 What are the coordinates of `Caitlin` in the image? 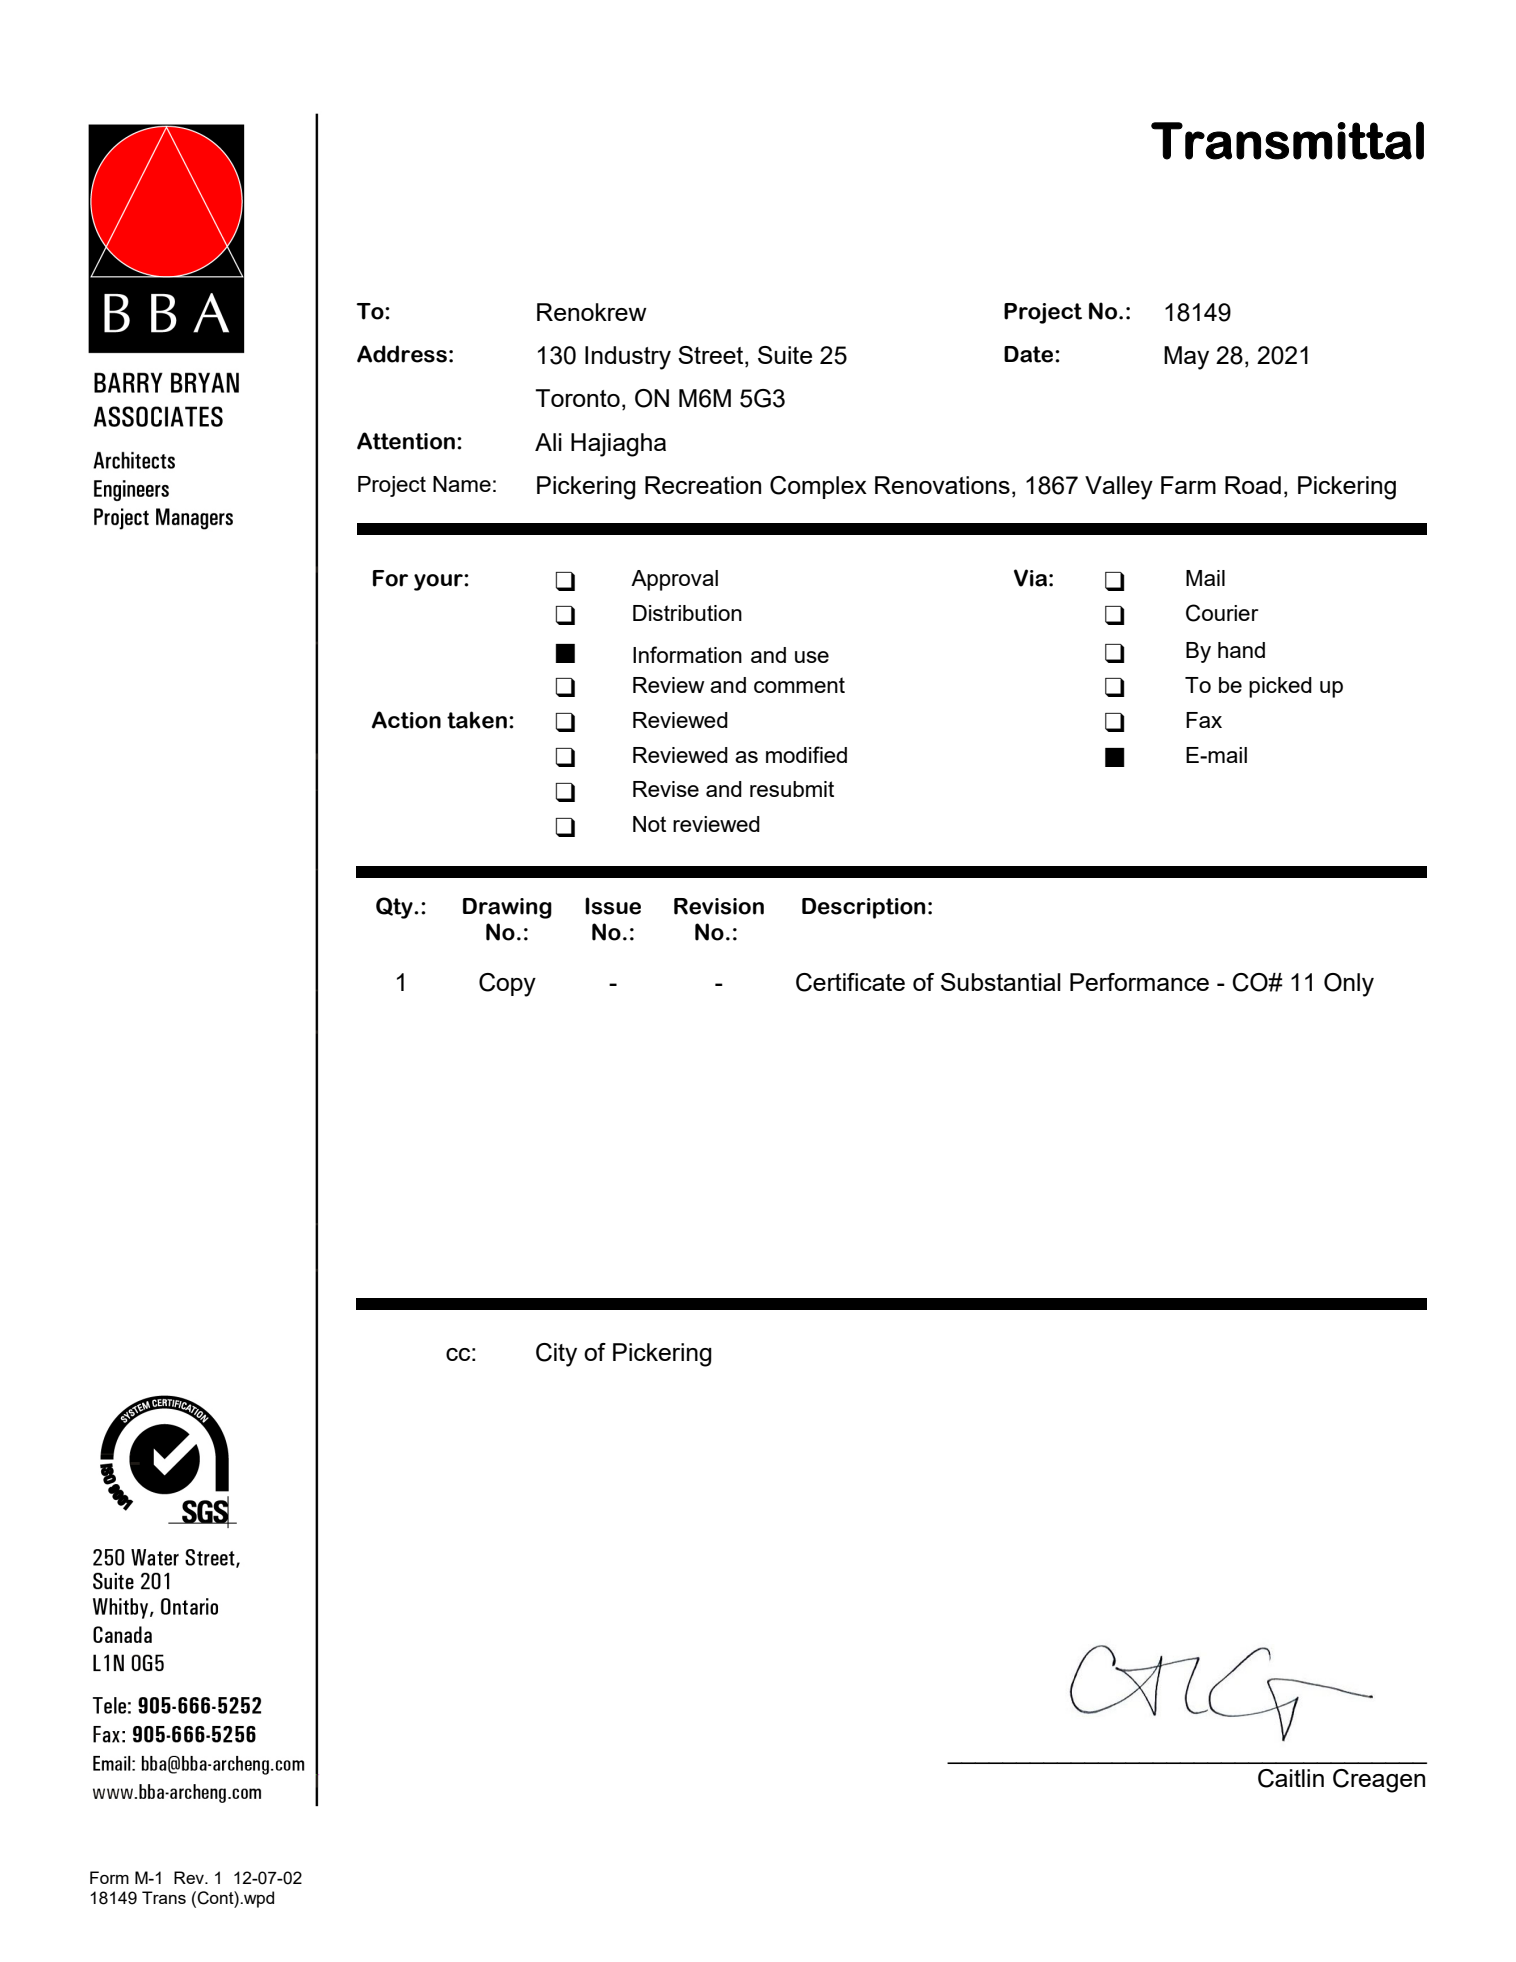 It's located at (1291, 1778).
